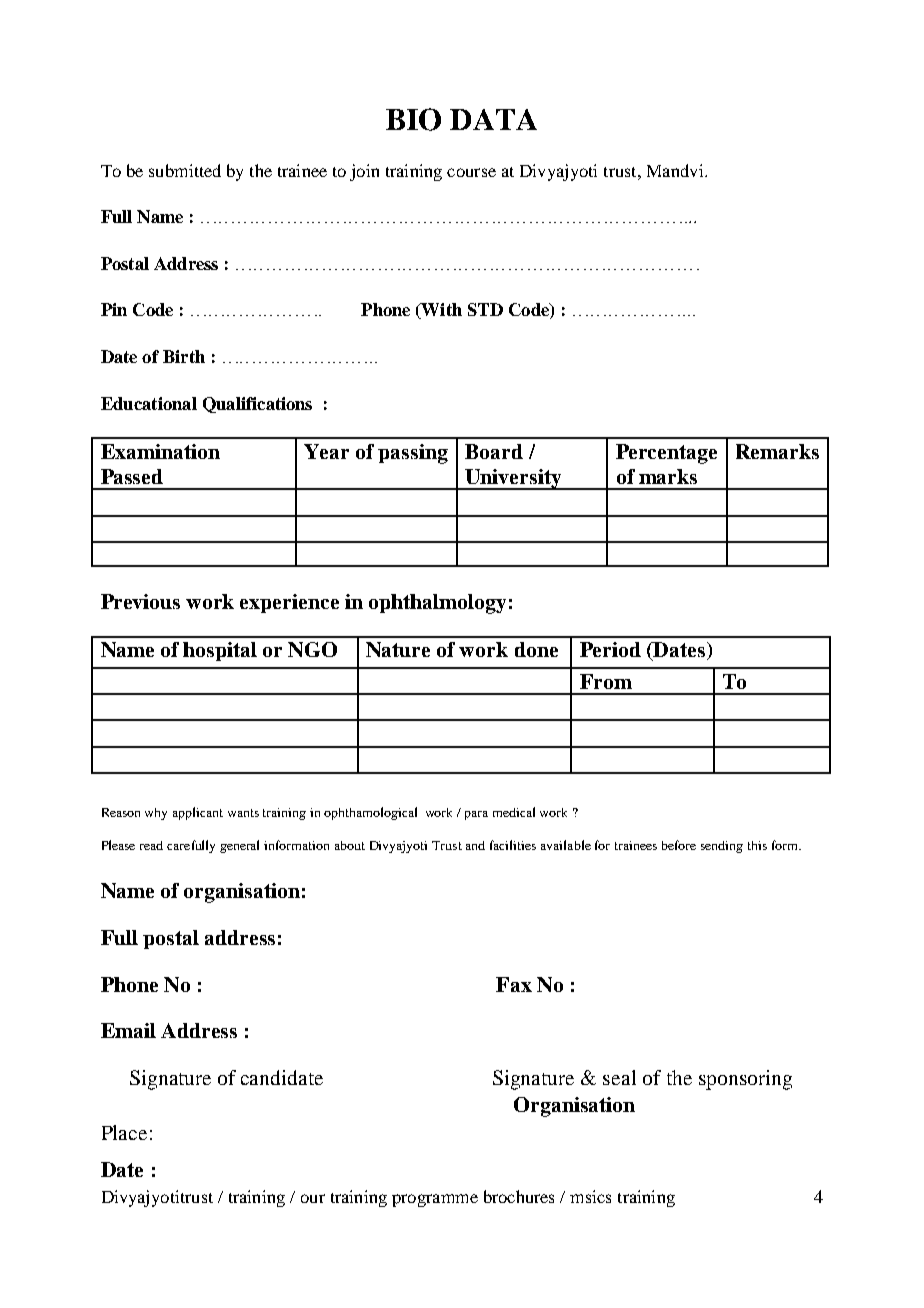 The width and height of the screenshot is (924, 1308). I want to click on read, so click(151, 845).
